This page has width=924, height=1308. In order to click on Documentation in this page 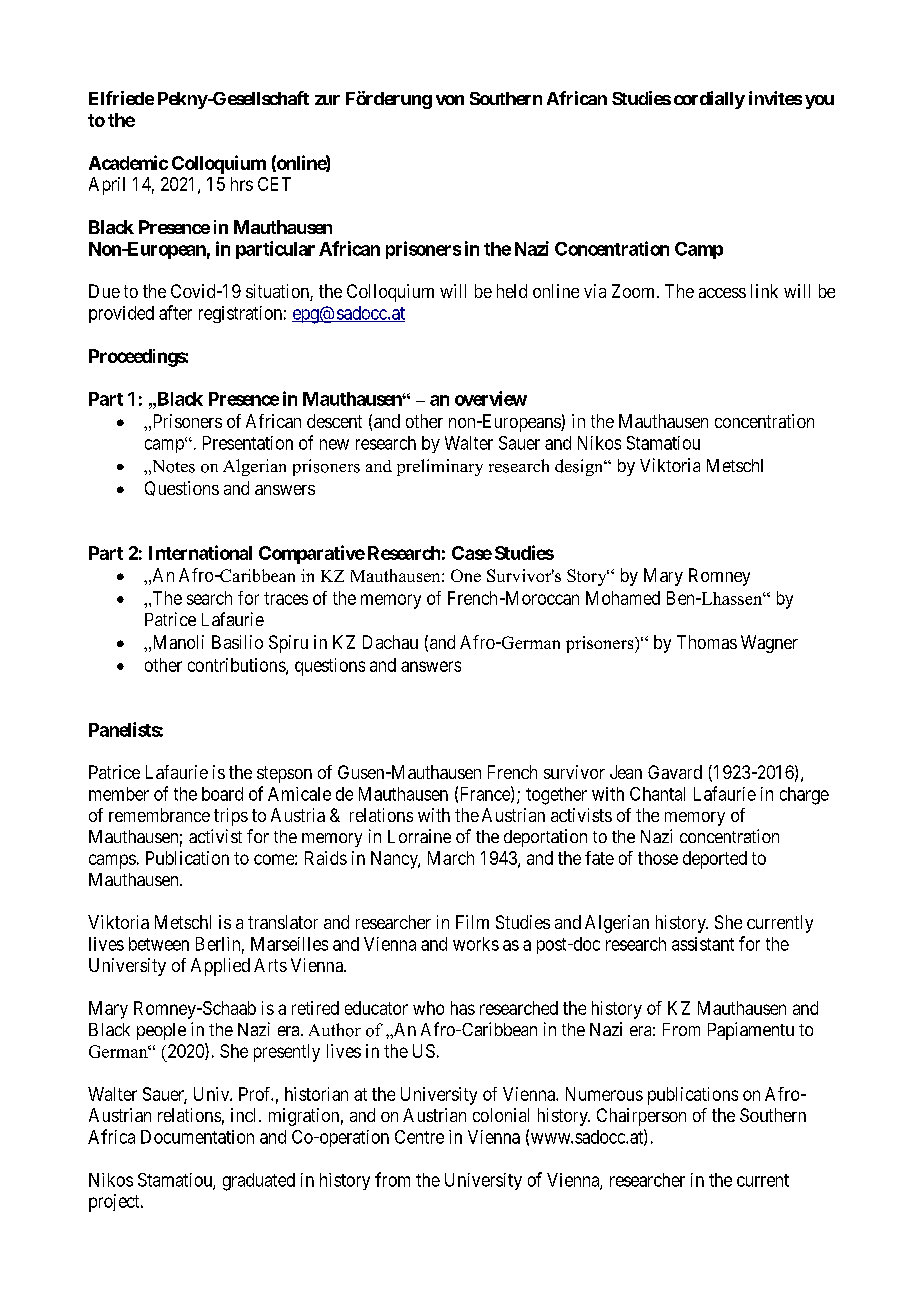, I will do `click(197, 1137)`.
